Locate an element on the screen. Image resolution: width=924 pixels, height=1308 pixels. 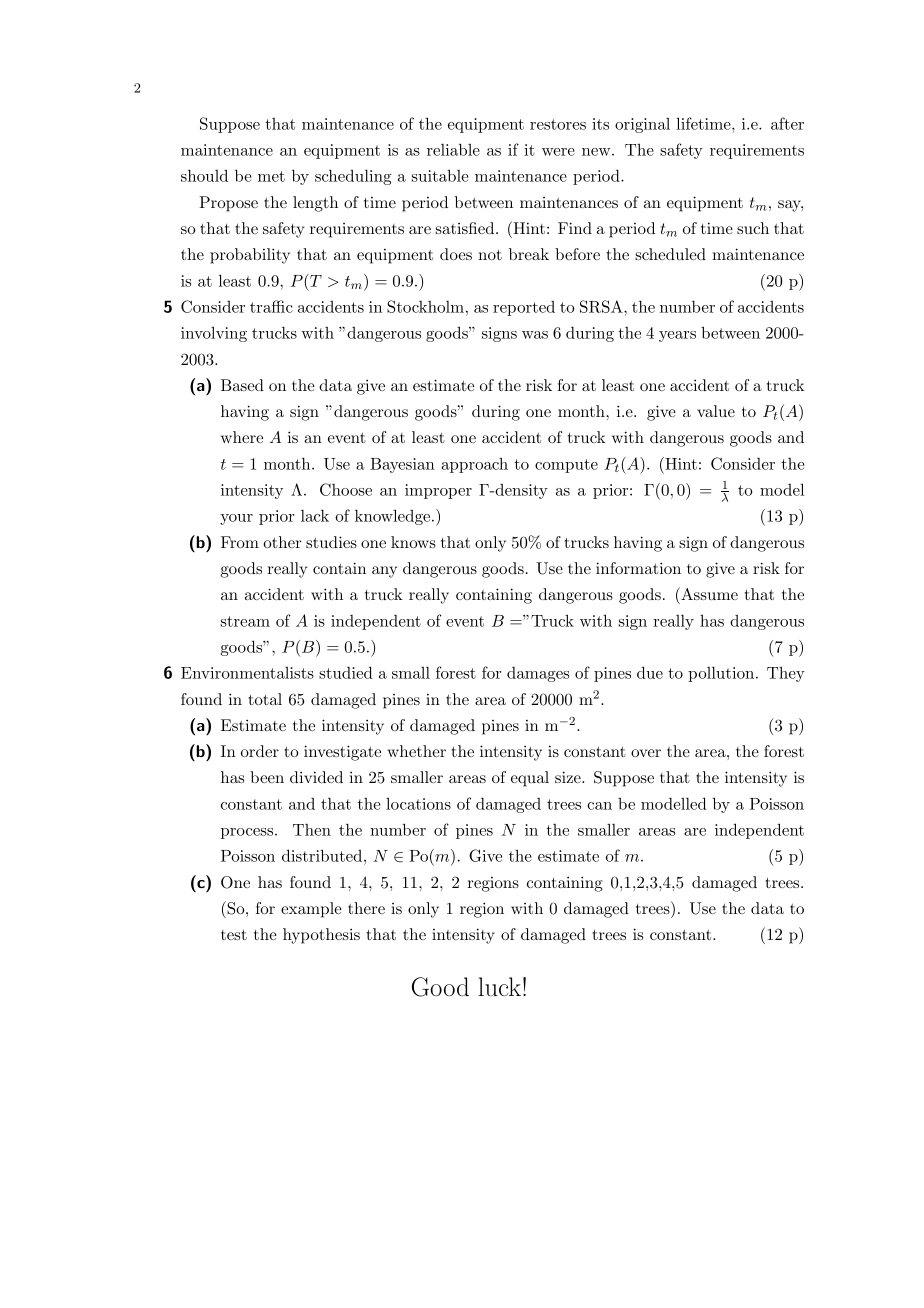
luck is located at coordinates (499, 986).
